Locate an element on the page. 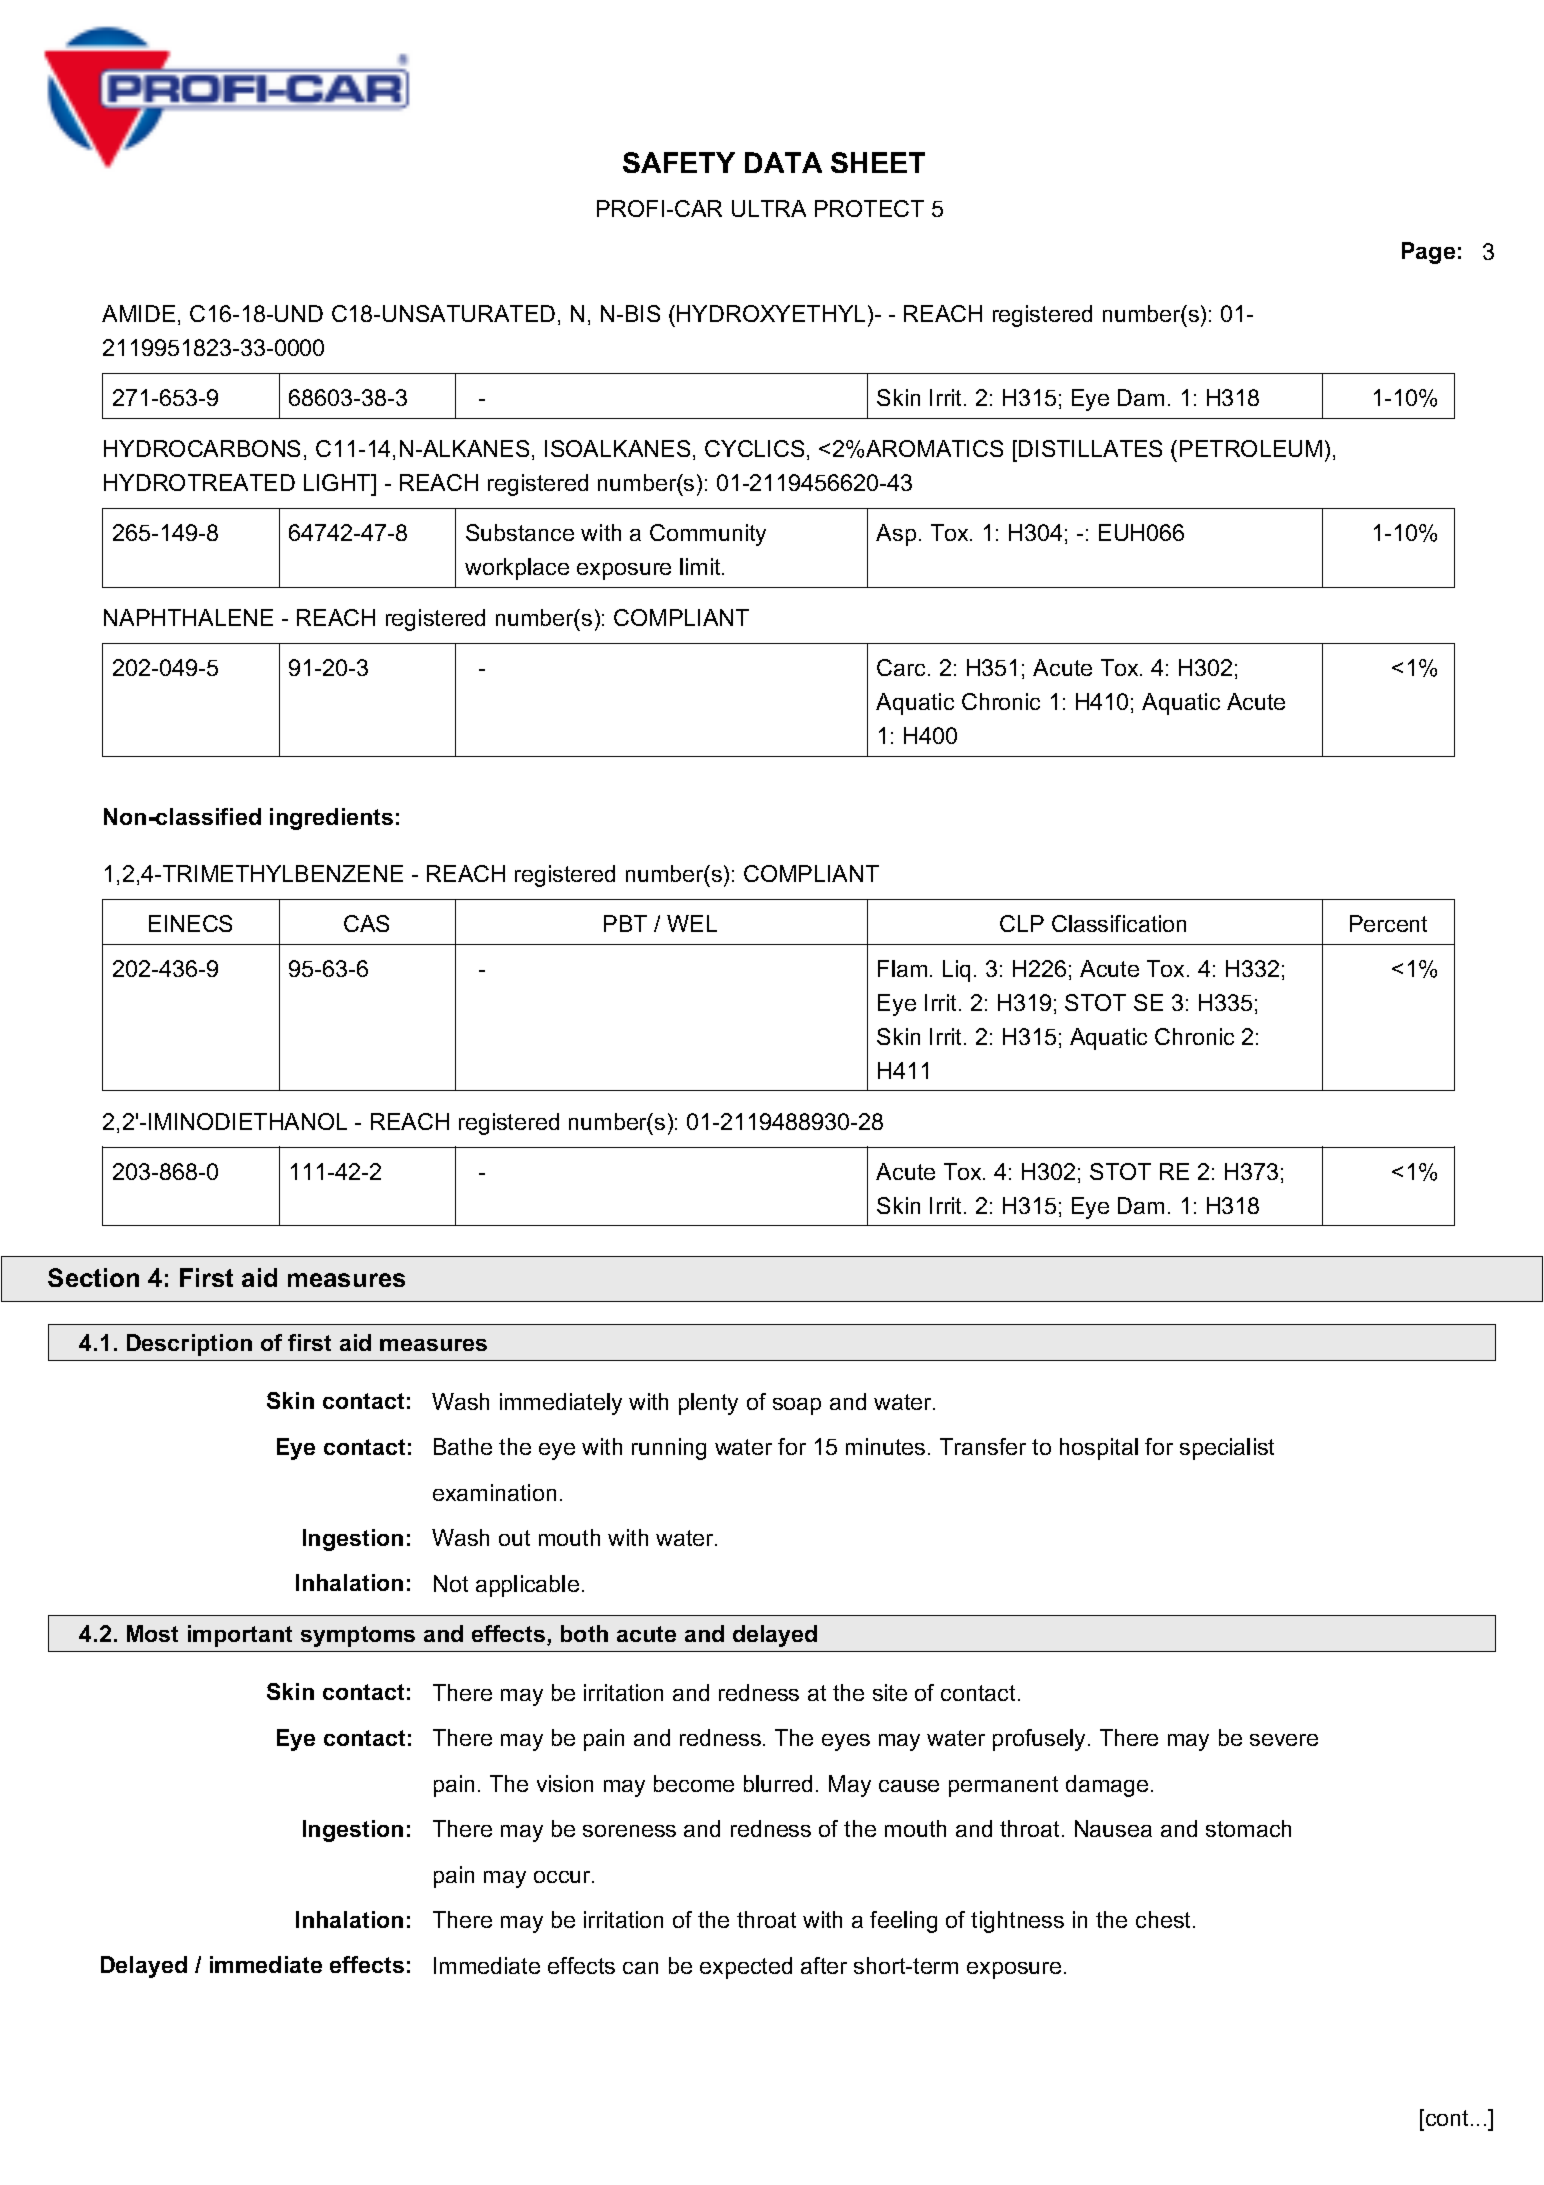  Percent is located at coordinates (1388, 923).
